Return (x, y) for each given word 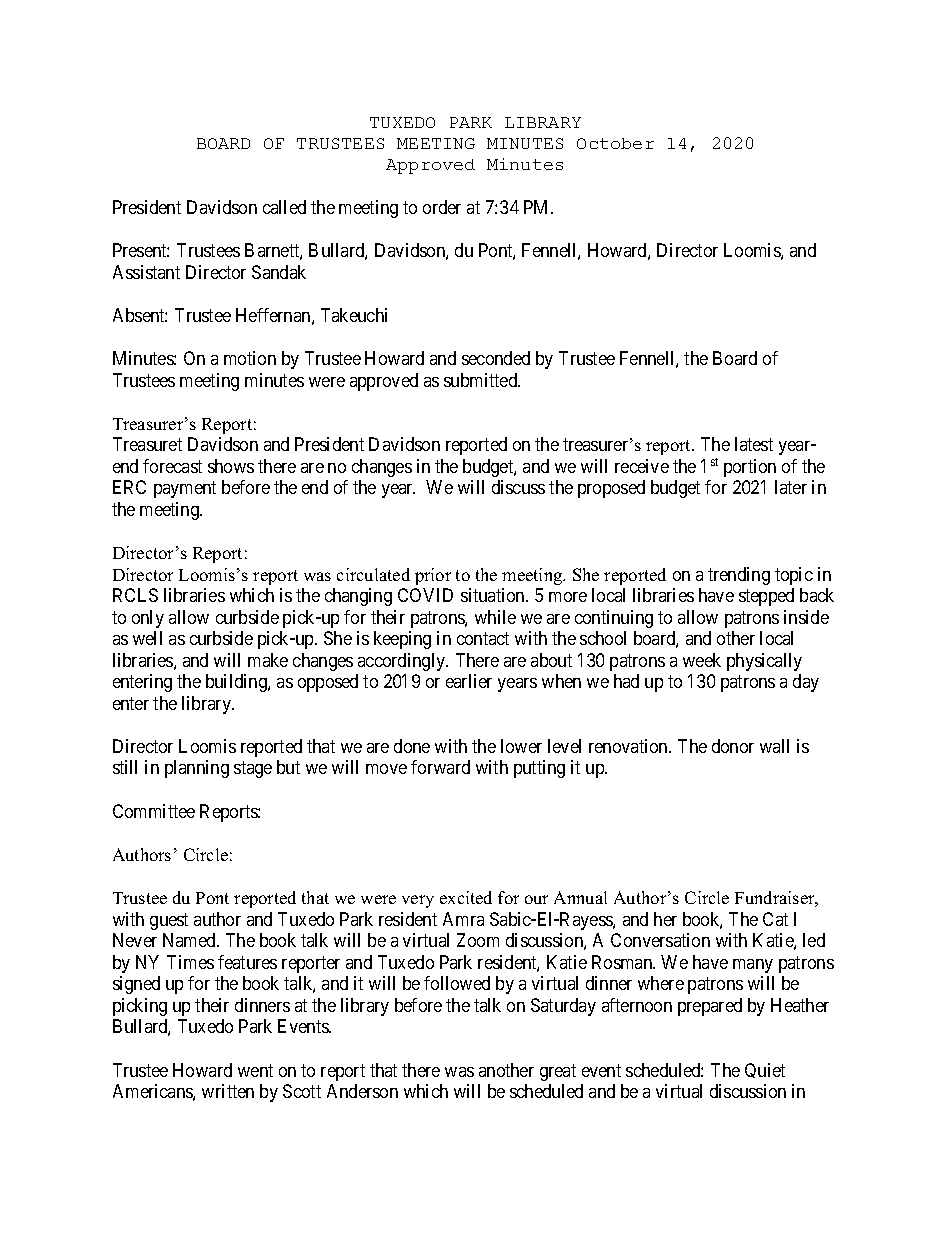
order (442, 207)
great (558, 1072)
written (228, 1091)
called (284, 207)
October (615, 143)
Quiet (765, 1070)
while (495, 617)
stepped (766, 597)
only (148, 619)
